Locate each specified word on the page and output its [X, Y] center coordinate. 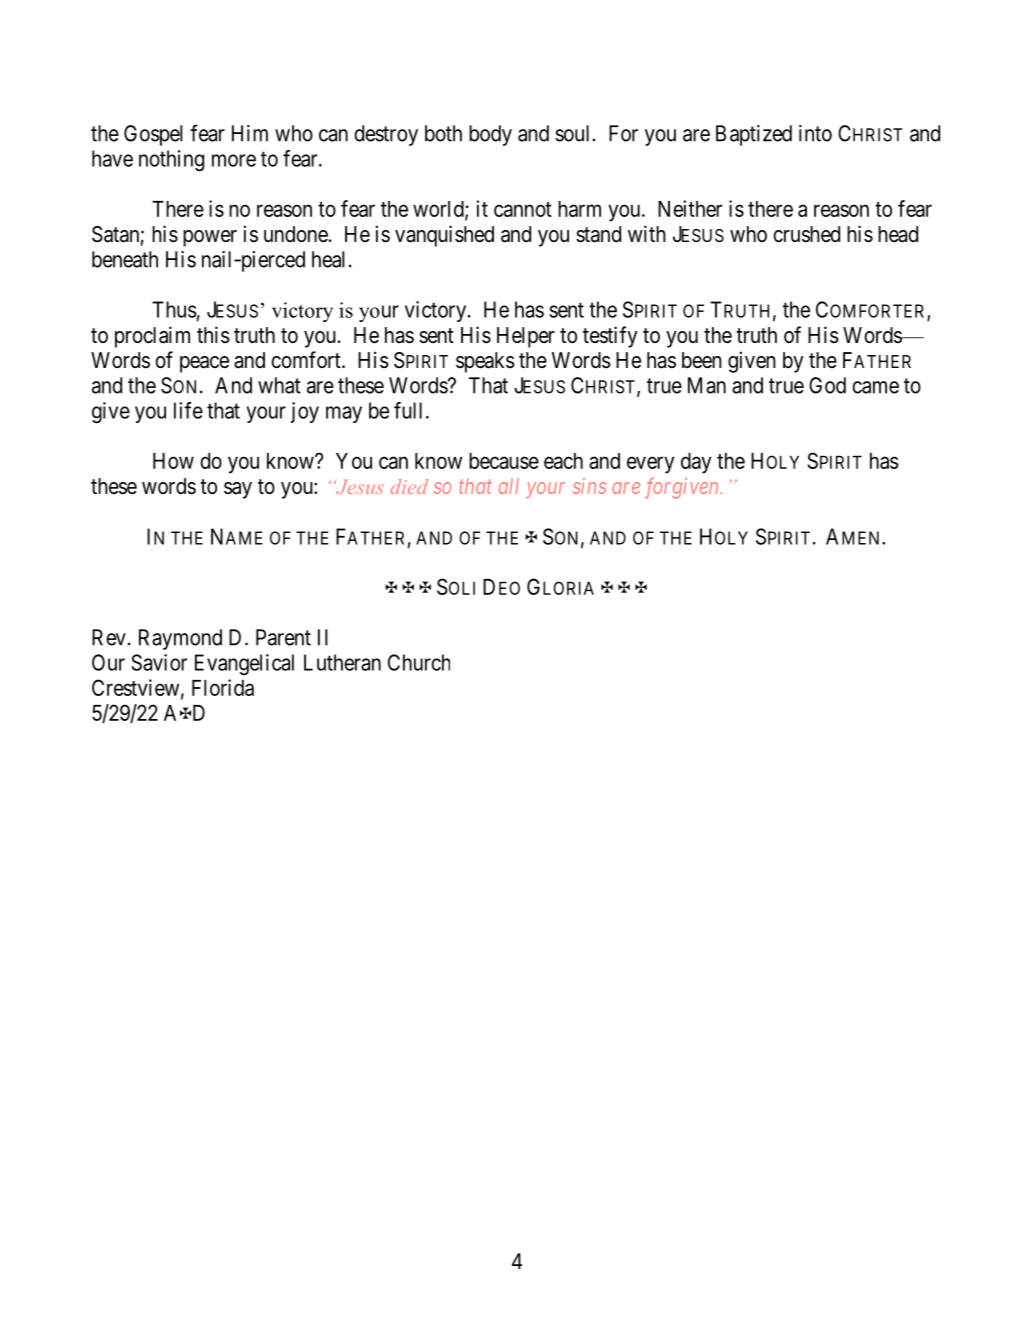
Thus [174, 309]
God [827, 385]
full [408, 410]
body [490, 135]
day [696, 463]
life [188, 410]
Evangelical [244, 664]
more [234, 160]
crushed [806, 234]
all [509, 486]
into [815, 133]
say [238, 490]
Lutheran [342, 662]
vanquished [444, 236]
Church [419, 662]
